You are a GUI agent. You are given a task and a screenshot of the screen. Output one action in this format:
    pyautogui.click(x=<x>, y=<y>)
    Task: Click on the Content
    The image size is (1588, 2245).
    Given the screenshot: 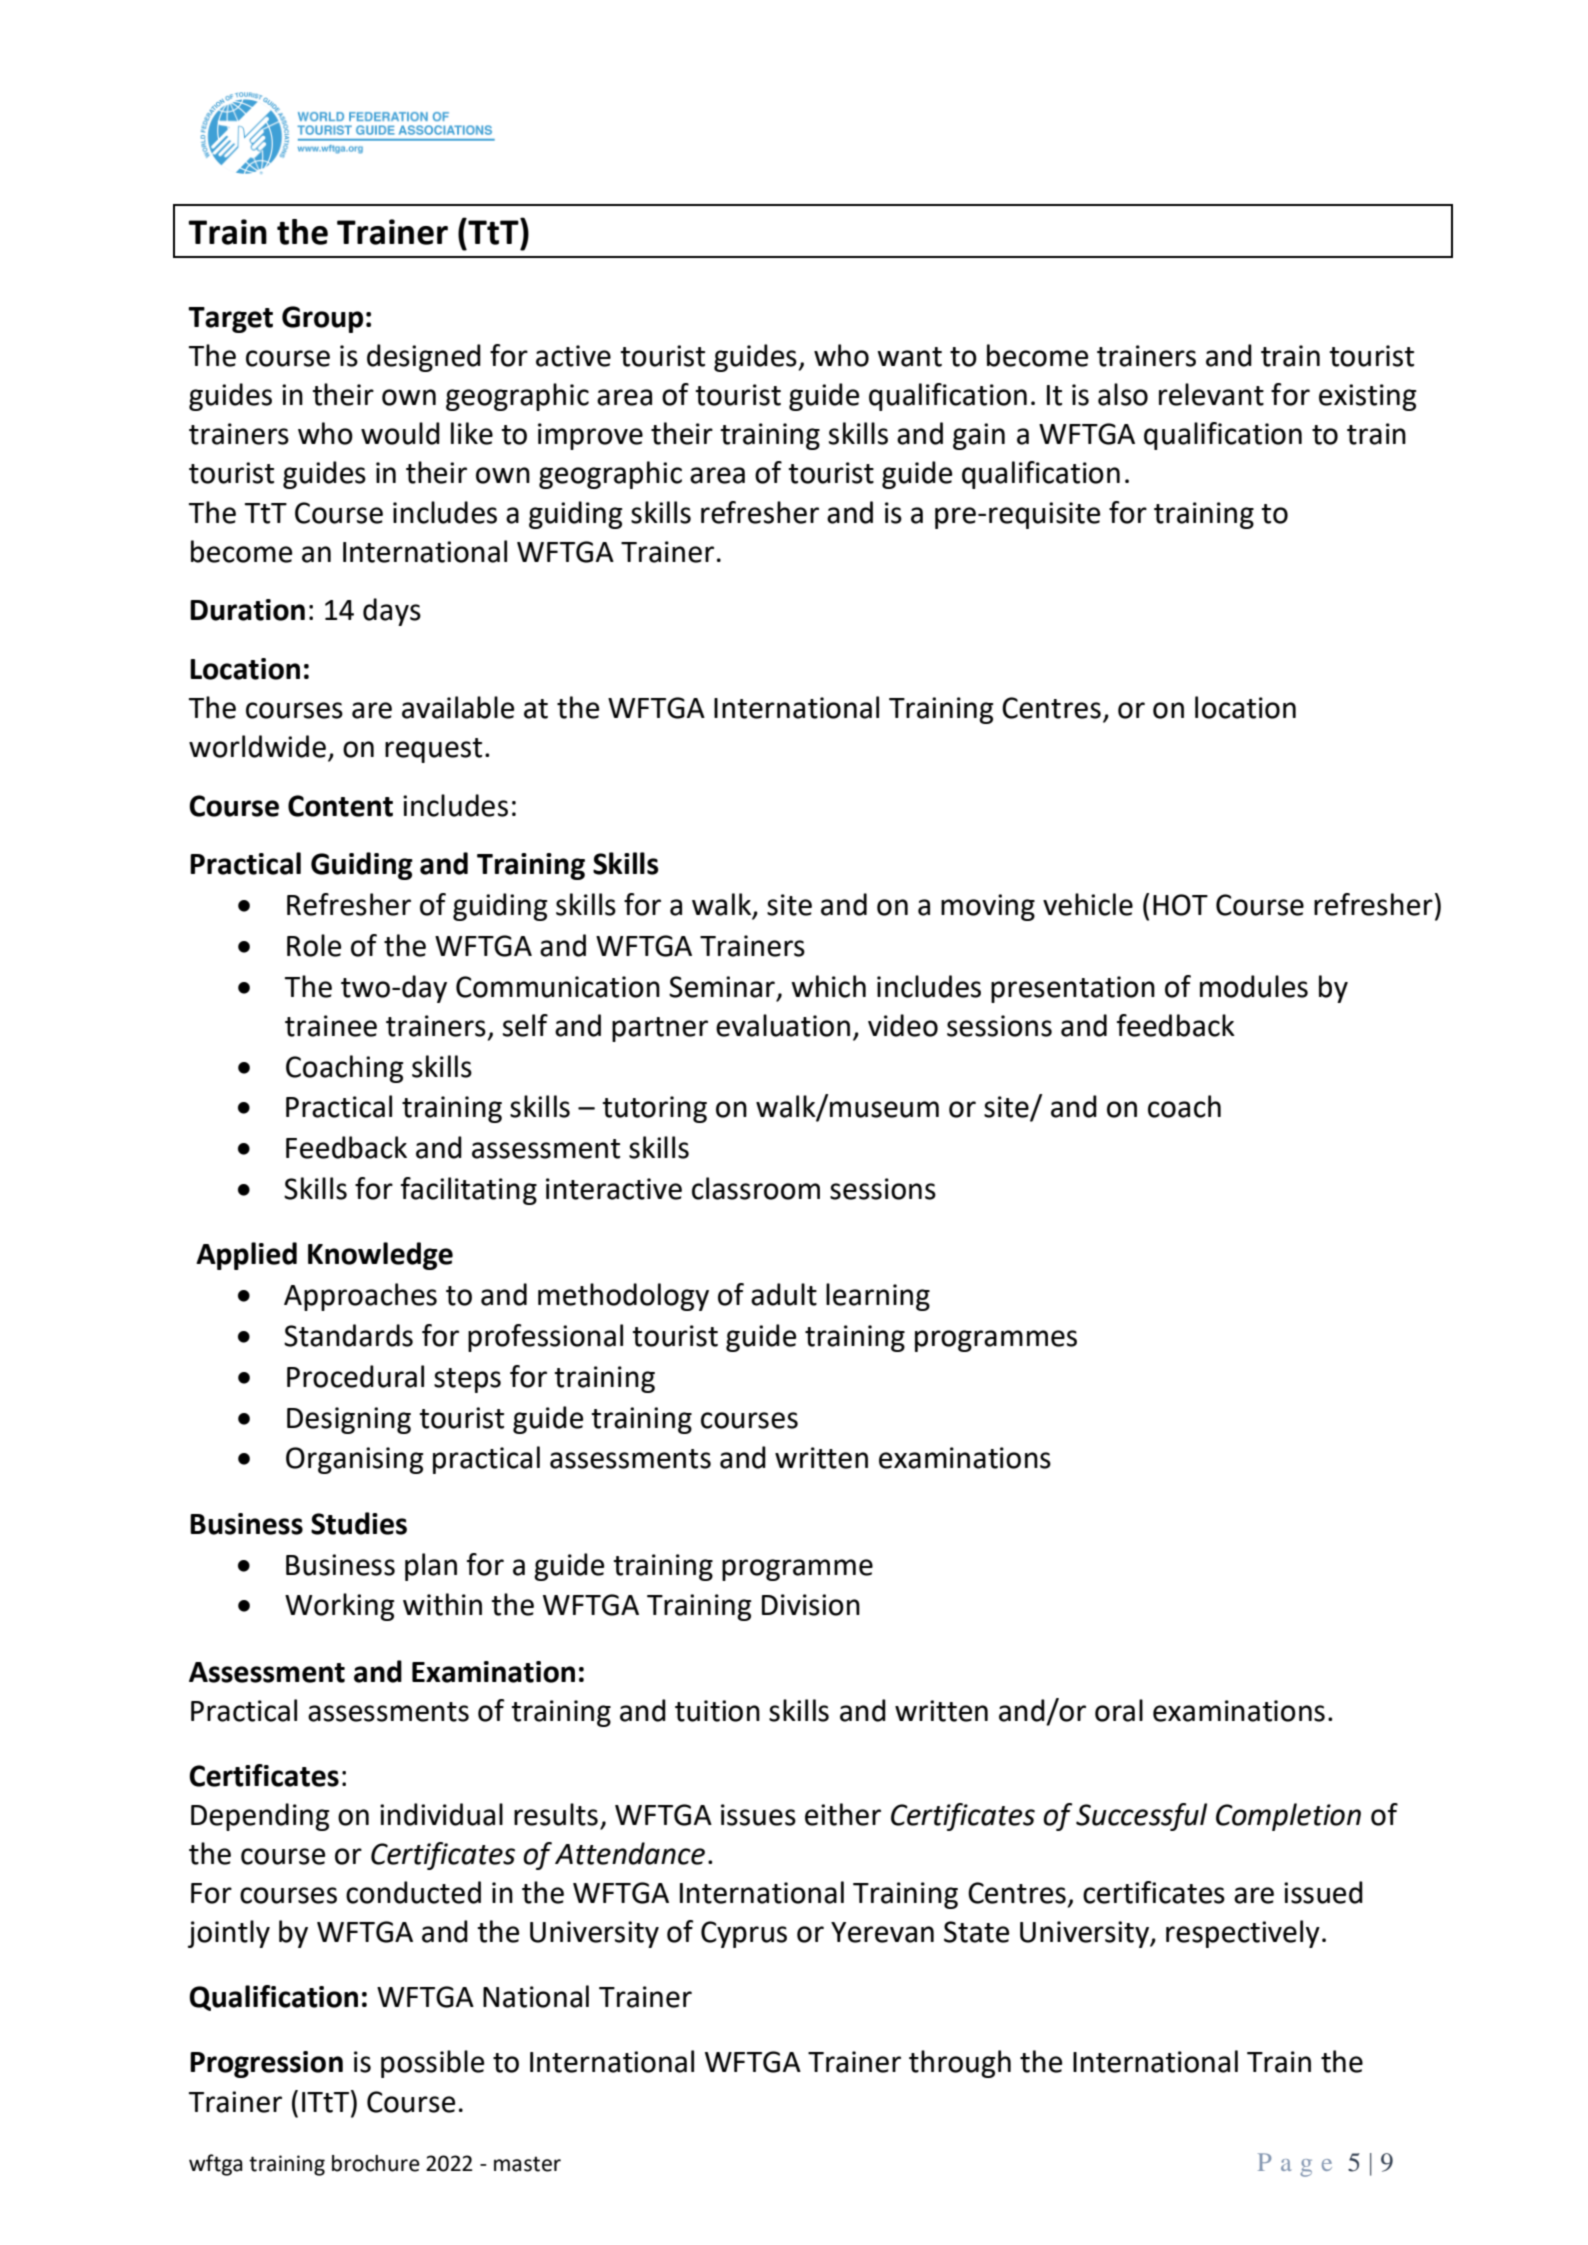 What is the action you would take?
    pyautogui.click(x=340, y=806)
